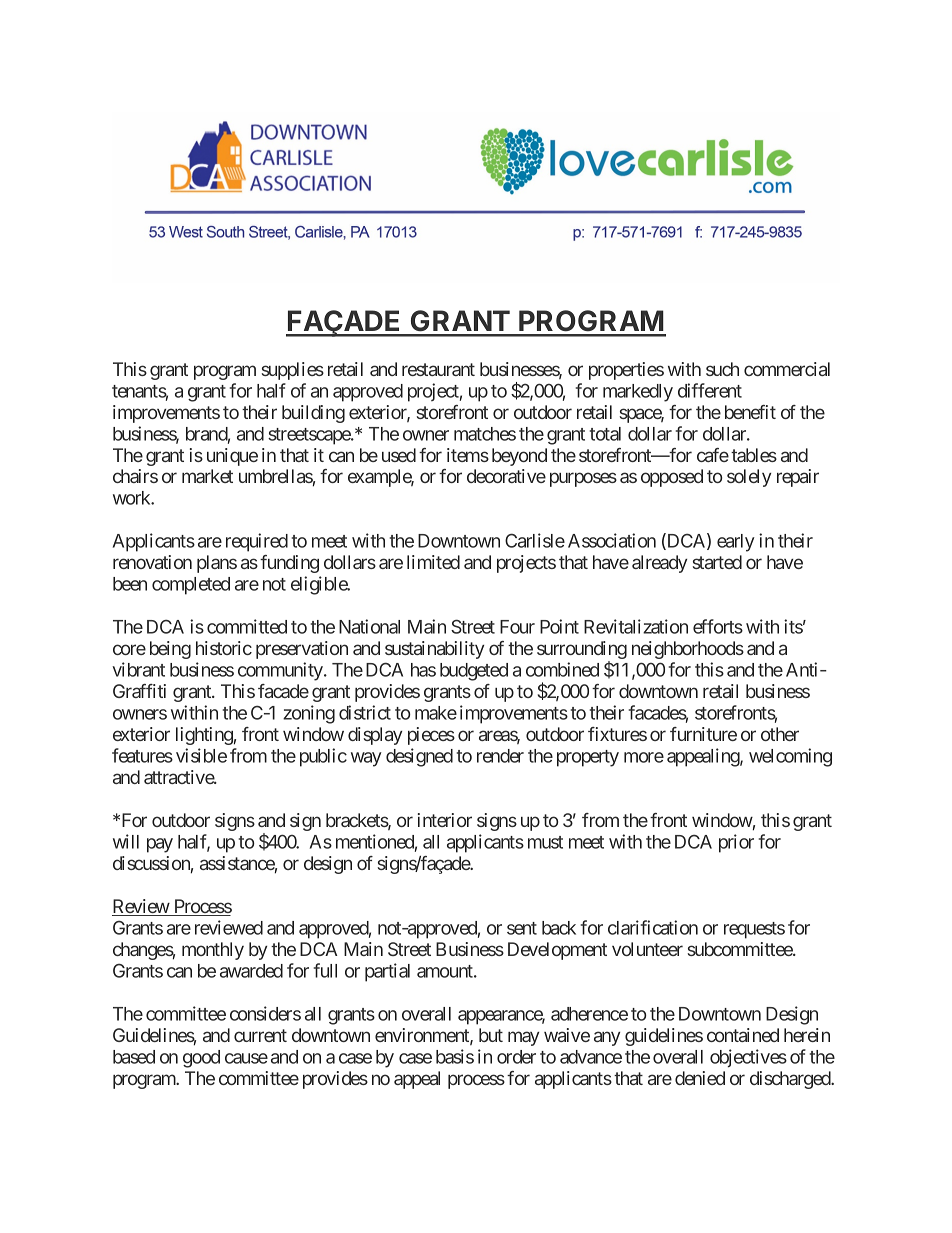 Image resolution: width=952 pixels, height=1233 pixels. What do you see at coordinates (522, 928) in the image?
I see `sent` at bounding box center [522, 928].
